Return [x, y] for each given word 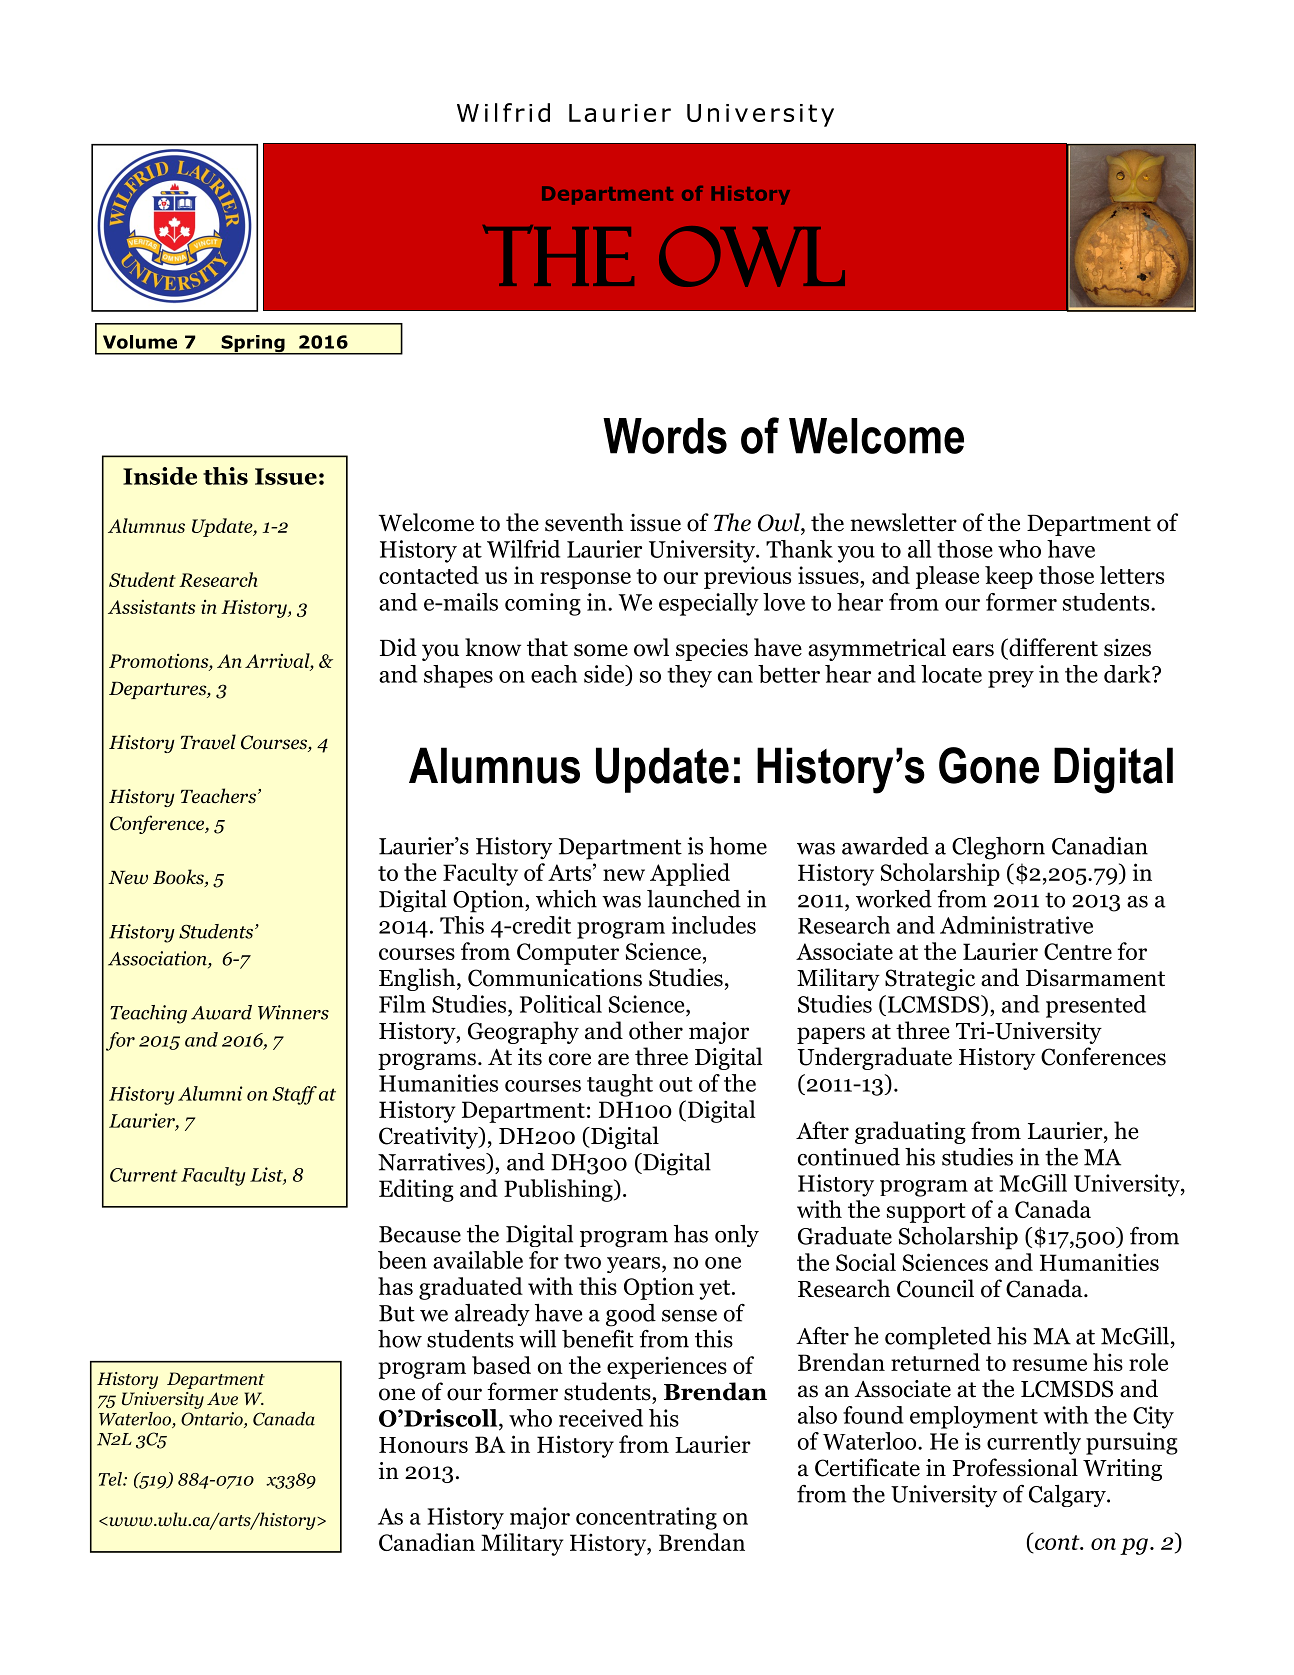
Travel [208, 742]
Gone [989, 765]
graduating [910, 1132]
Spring [253, 345]
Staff [295, 1095]
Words [665, 436]
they [689, 676]
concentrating [646, 1518]
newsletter [903, 522]
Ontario [213, 1420]
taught [620, 1085]
